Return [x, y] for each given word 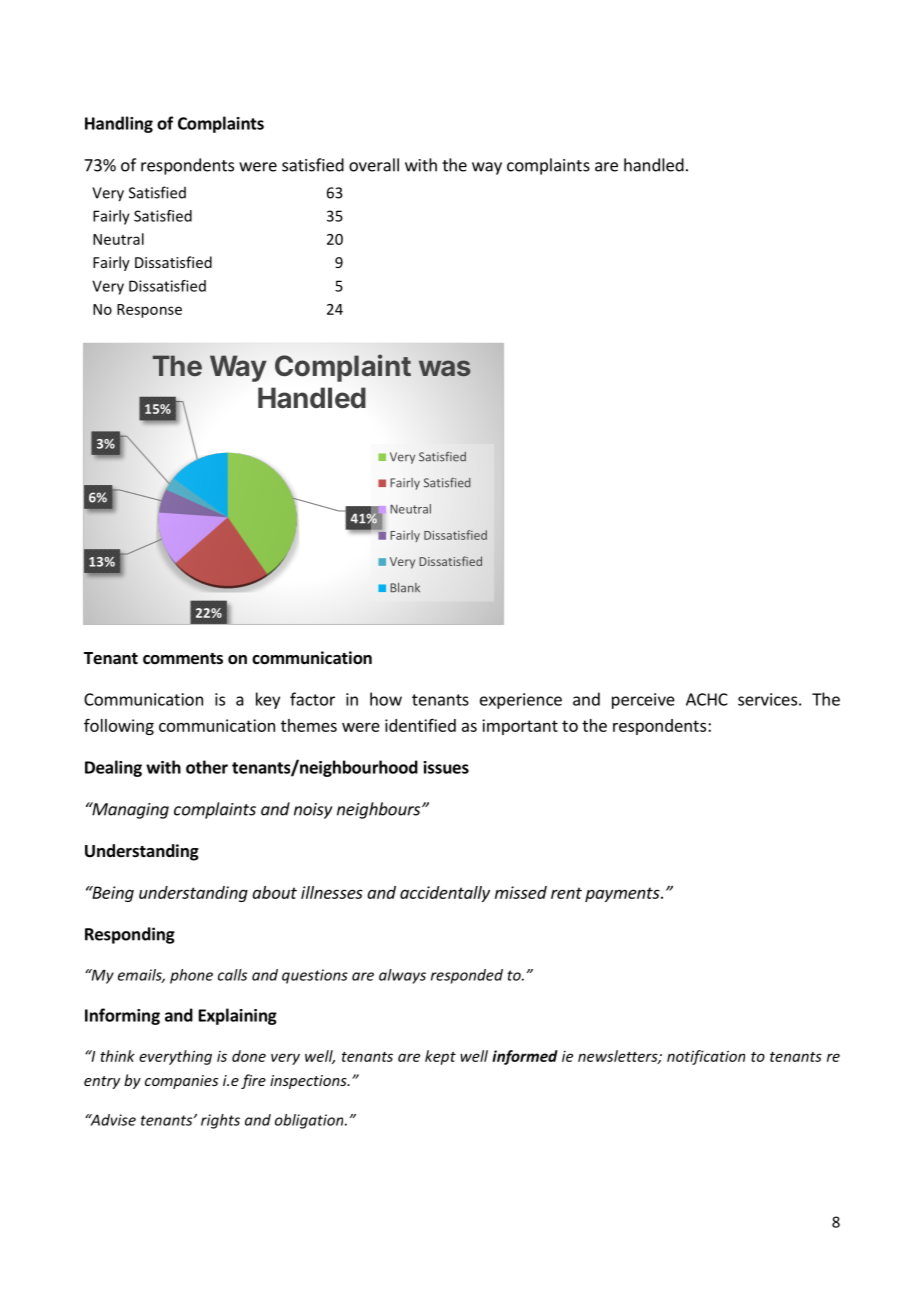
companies [181, 1082]
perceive [643, 701]
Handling [119, 124]
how [386, 699]
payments [623, 894]
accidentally [445, 894]
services [767, 699]
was [445, 368]
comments [183, 659]
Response [149, 311]
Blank [405, 588]
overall [374, 165]
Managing [129, 810]
